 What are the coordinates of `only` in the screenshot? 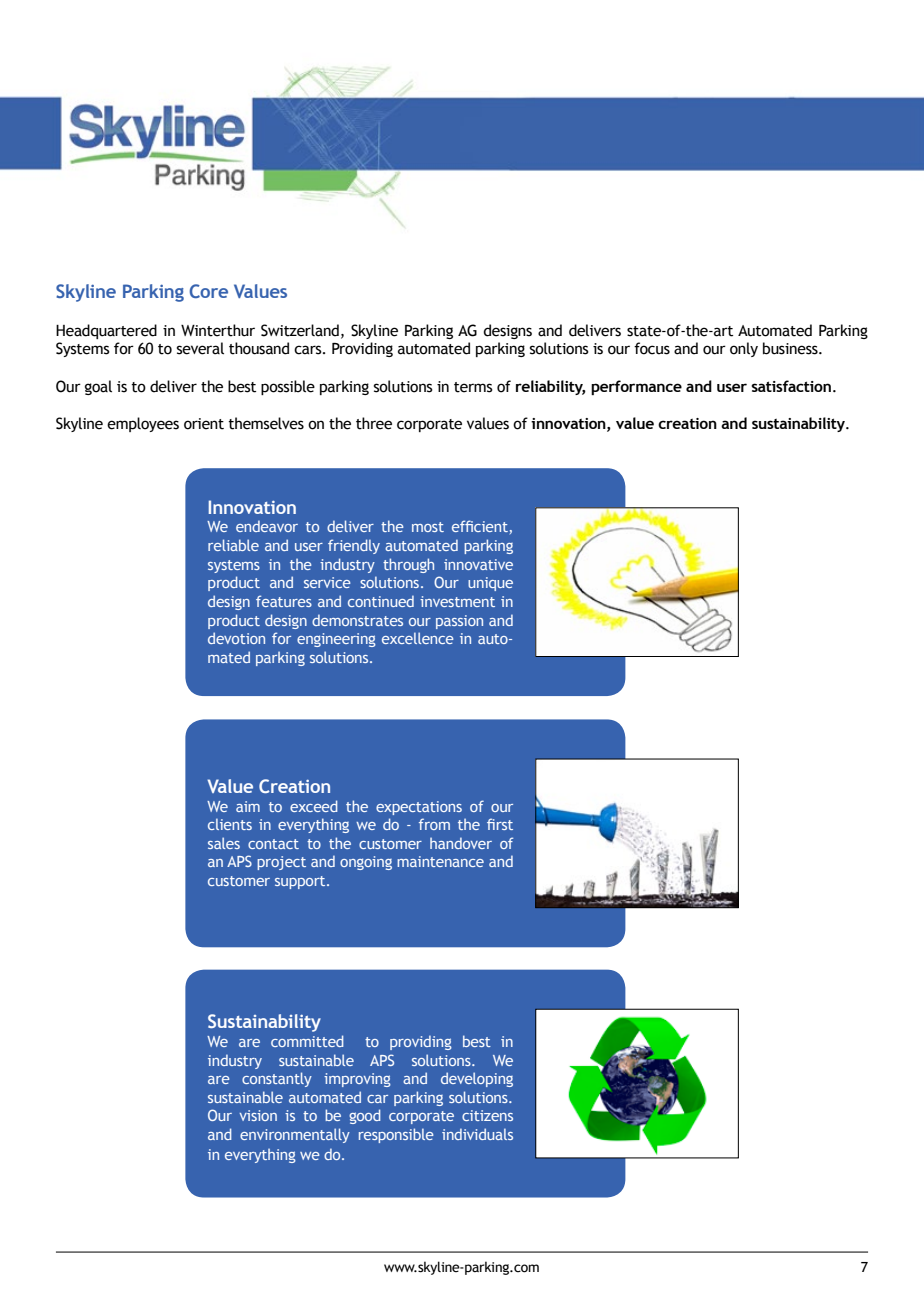 It's located at (744, 349).
